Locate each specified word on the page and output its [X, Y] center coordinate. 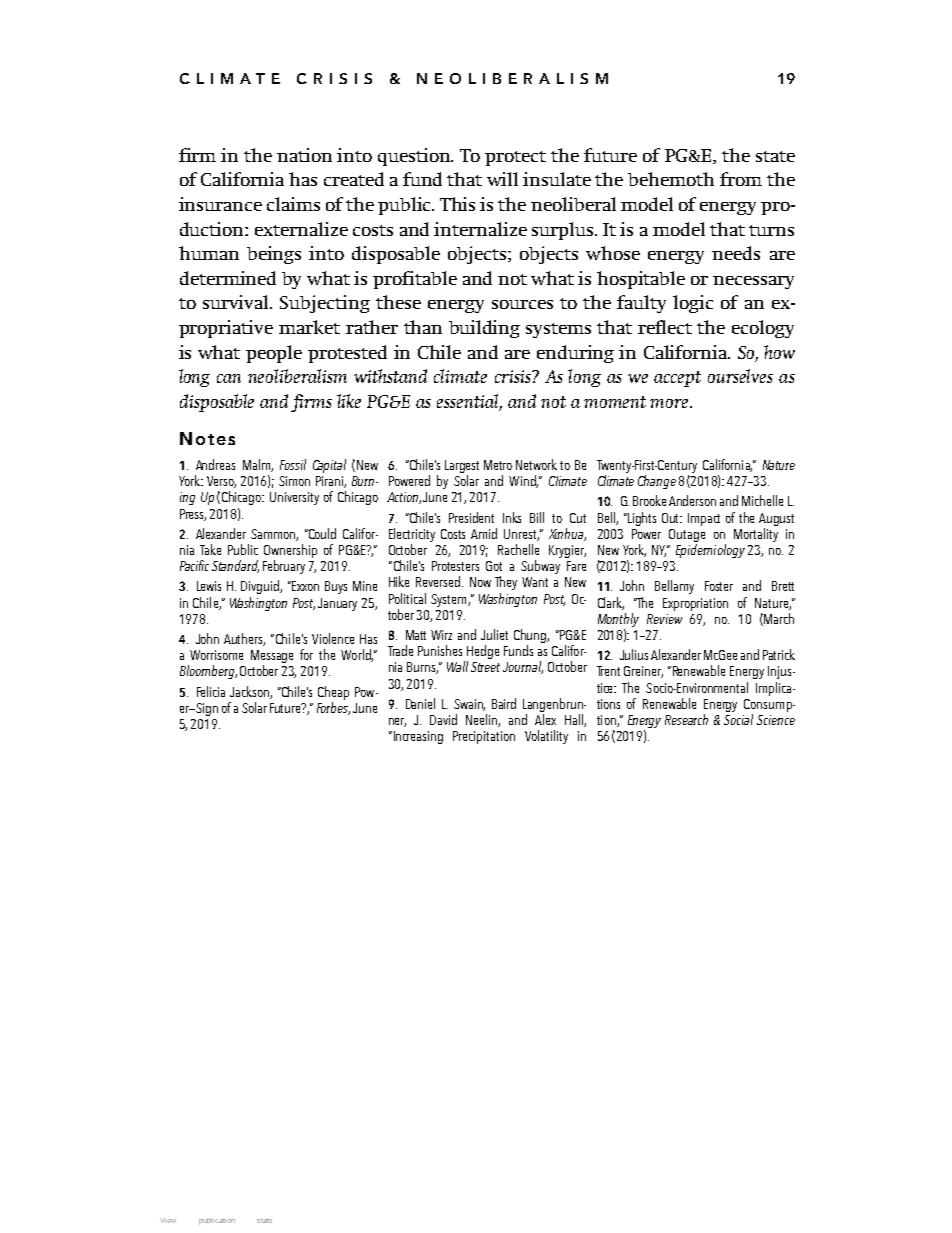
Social [738, 719]
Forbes [333, 708]
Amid [484, 533]
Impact [704, 519]
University [294, 498]
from [741, 179]
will [502, 179]
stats [264, 1220]
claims [293, 204]
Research [686, 719]
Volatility [546, 737]
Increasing [417, 737]
